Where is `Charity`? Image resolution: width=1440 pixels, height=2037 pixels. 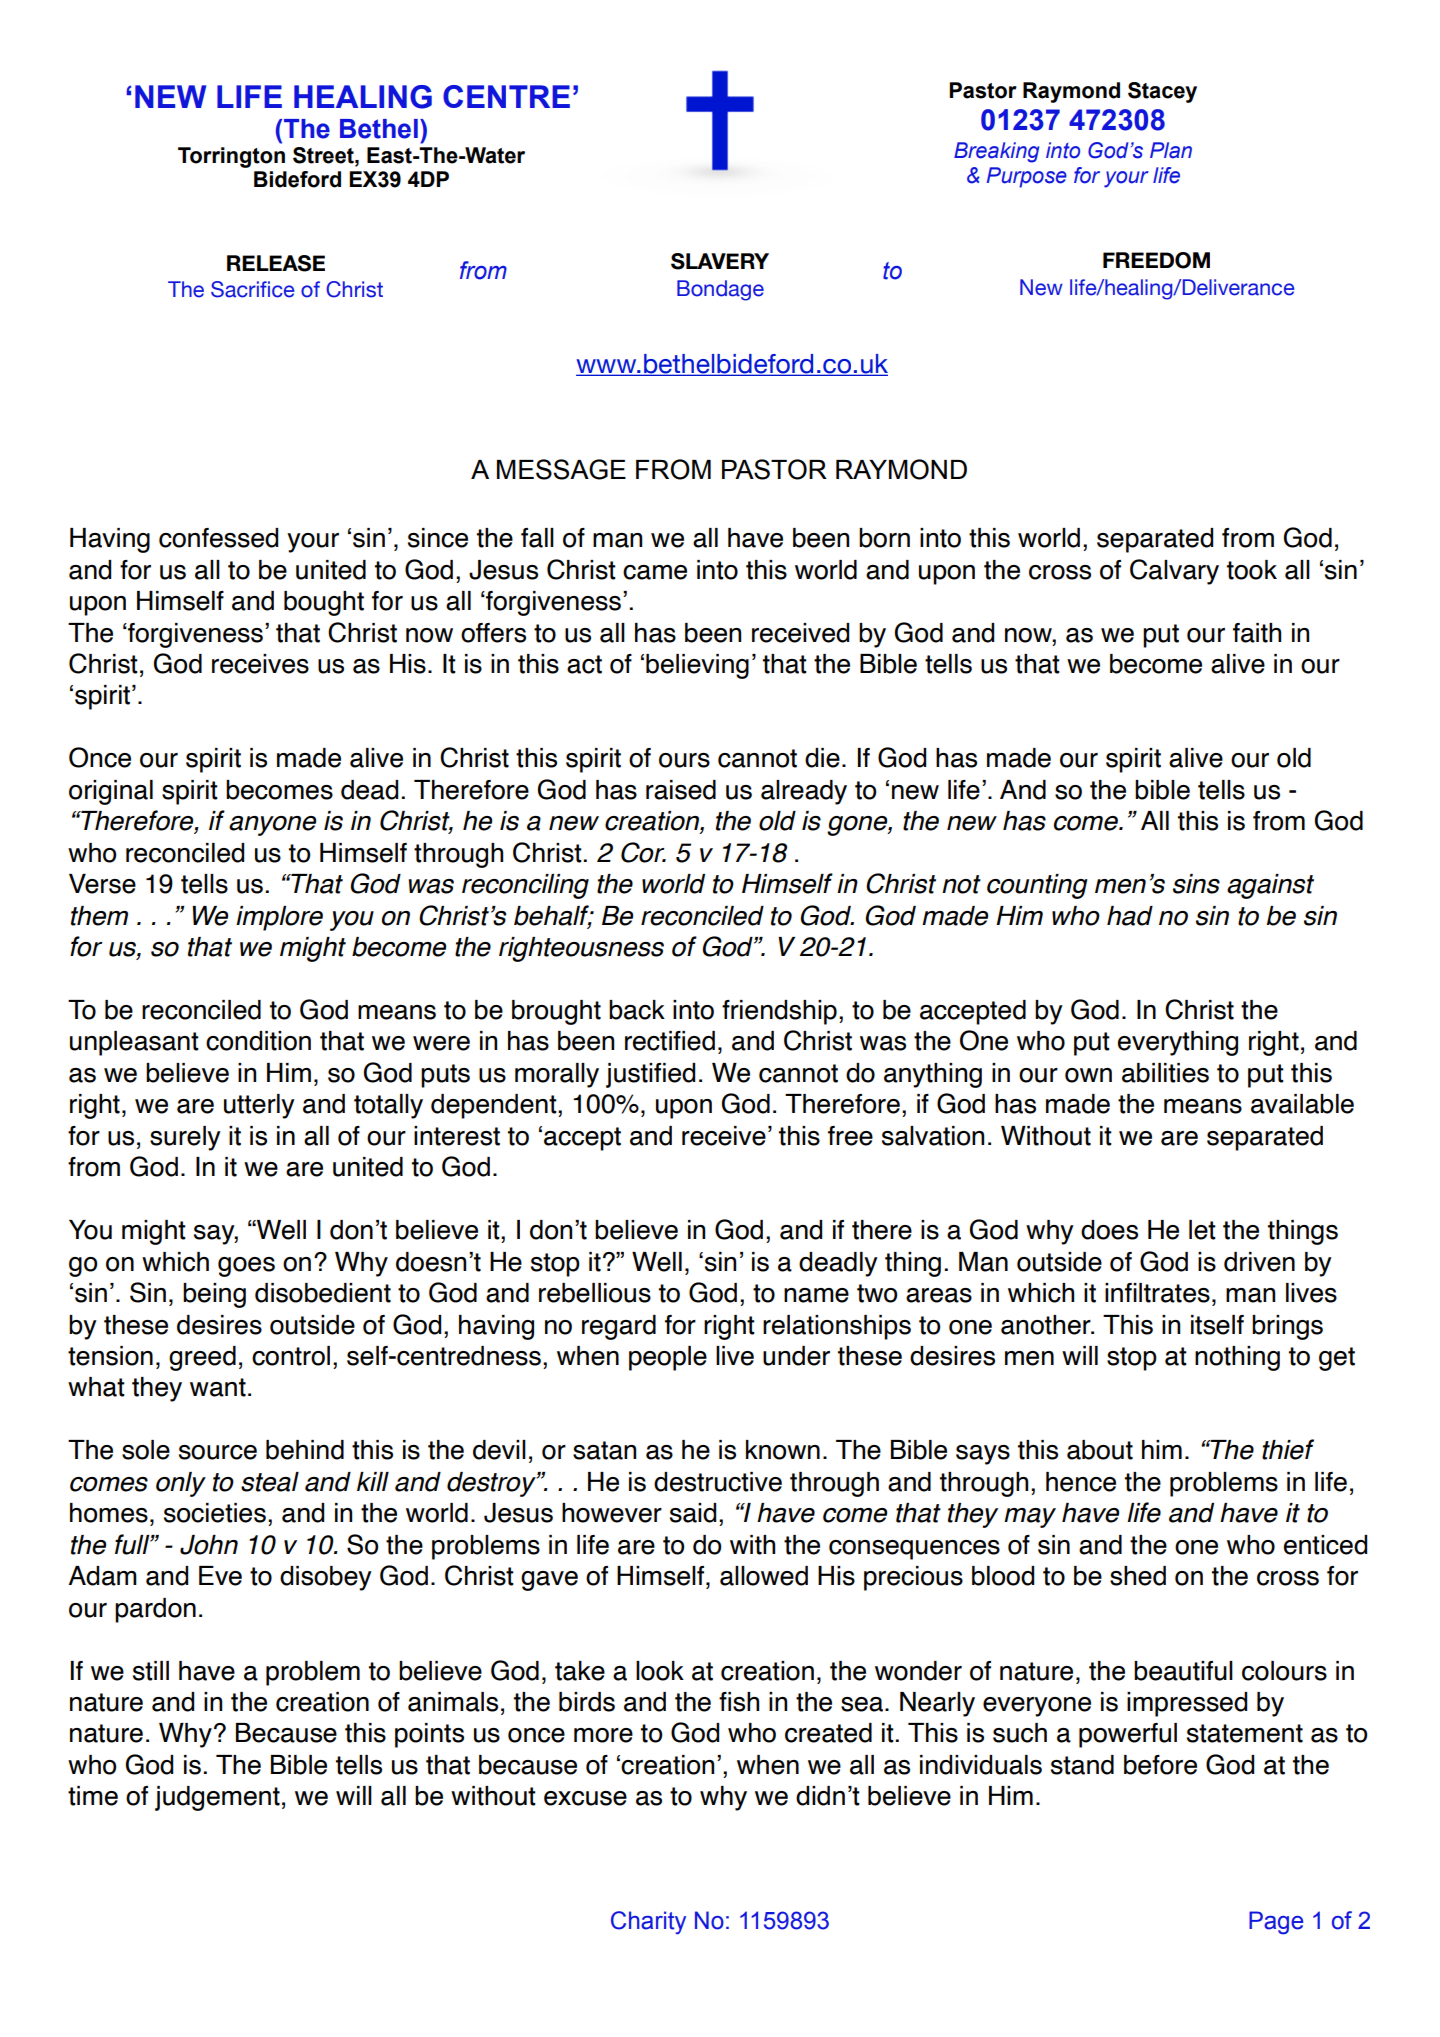
Charity is located at coordinates (648, 1923).
